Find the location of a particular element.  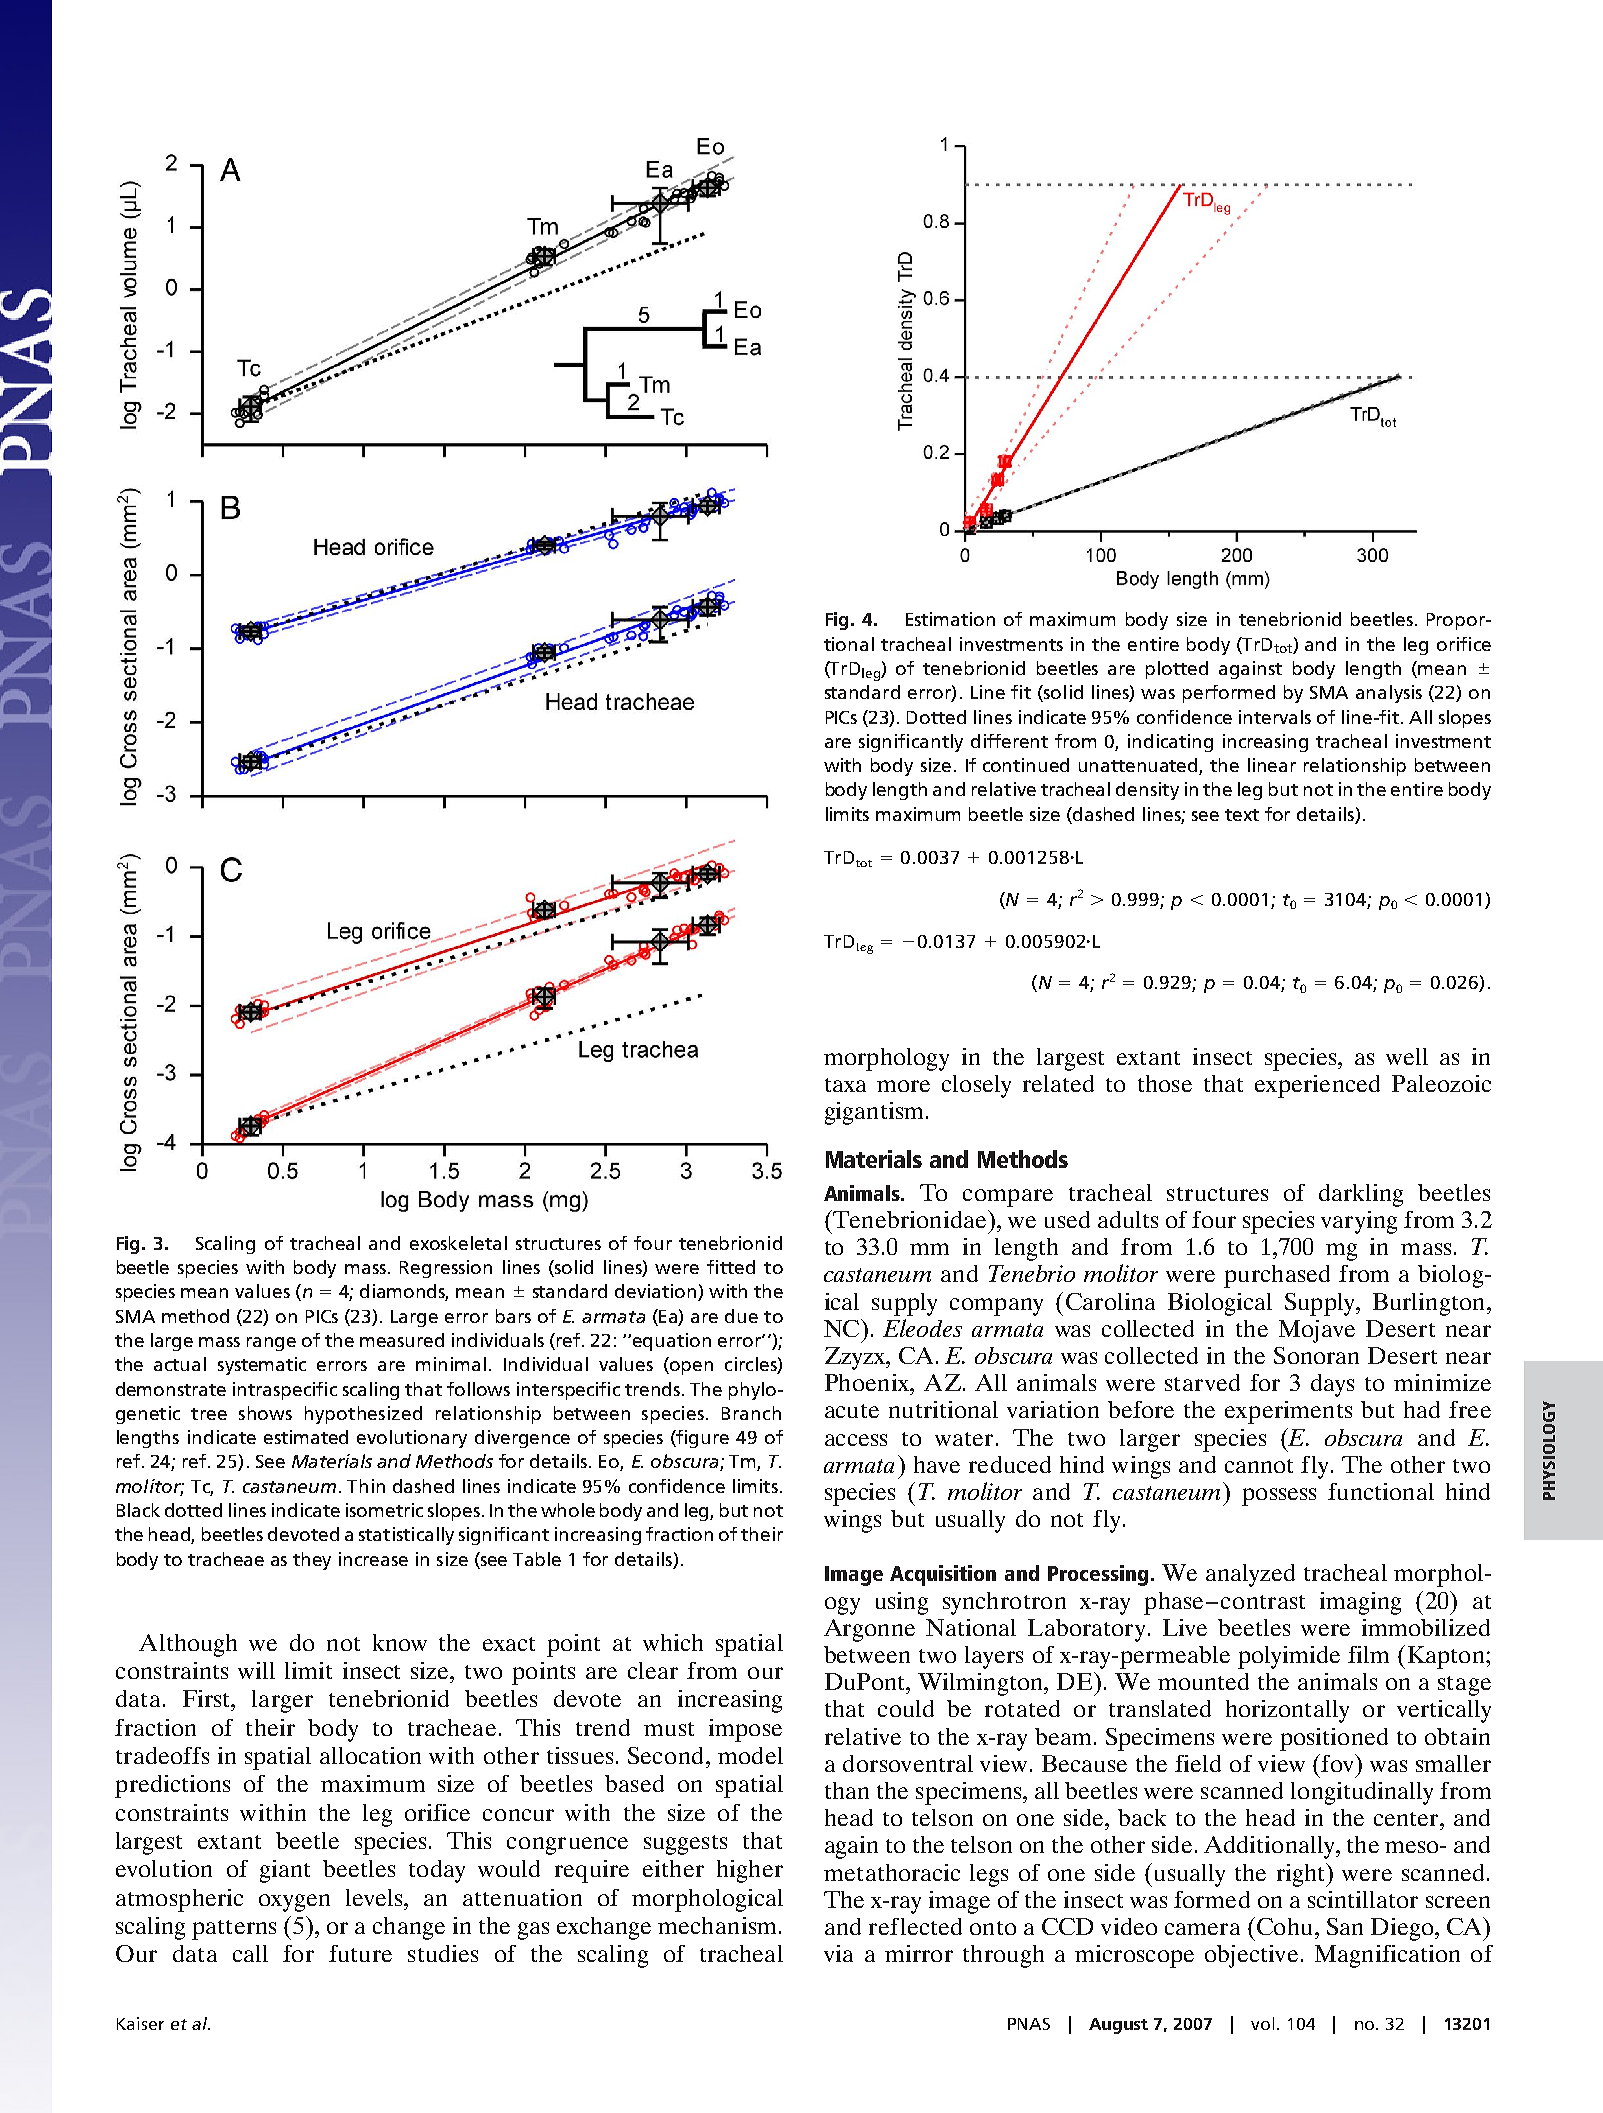

mechanism is located at coordinates (717, 1925).
